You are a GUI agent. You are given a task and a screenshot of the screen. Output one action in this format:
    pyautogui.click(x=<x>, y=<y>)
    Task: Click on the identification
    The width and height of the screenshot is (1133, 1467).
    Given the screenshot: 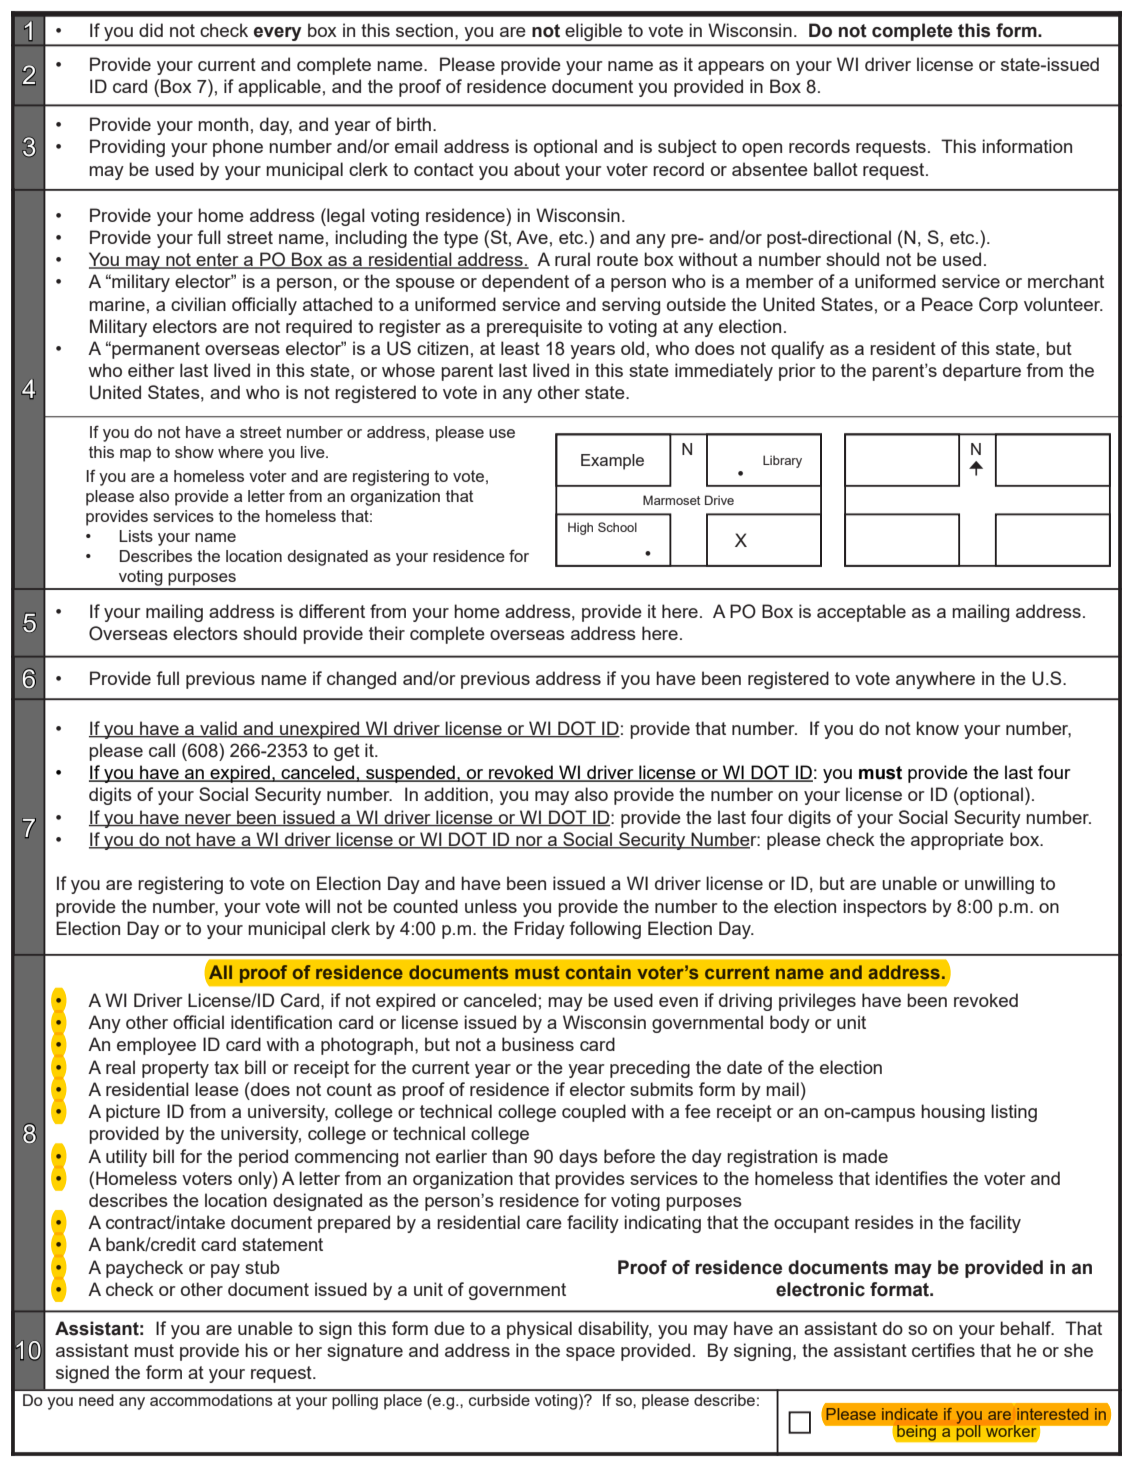 What is the action you would take?
    pyautogui.click(x=281, y=1022)
